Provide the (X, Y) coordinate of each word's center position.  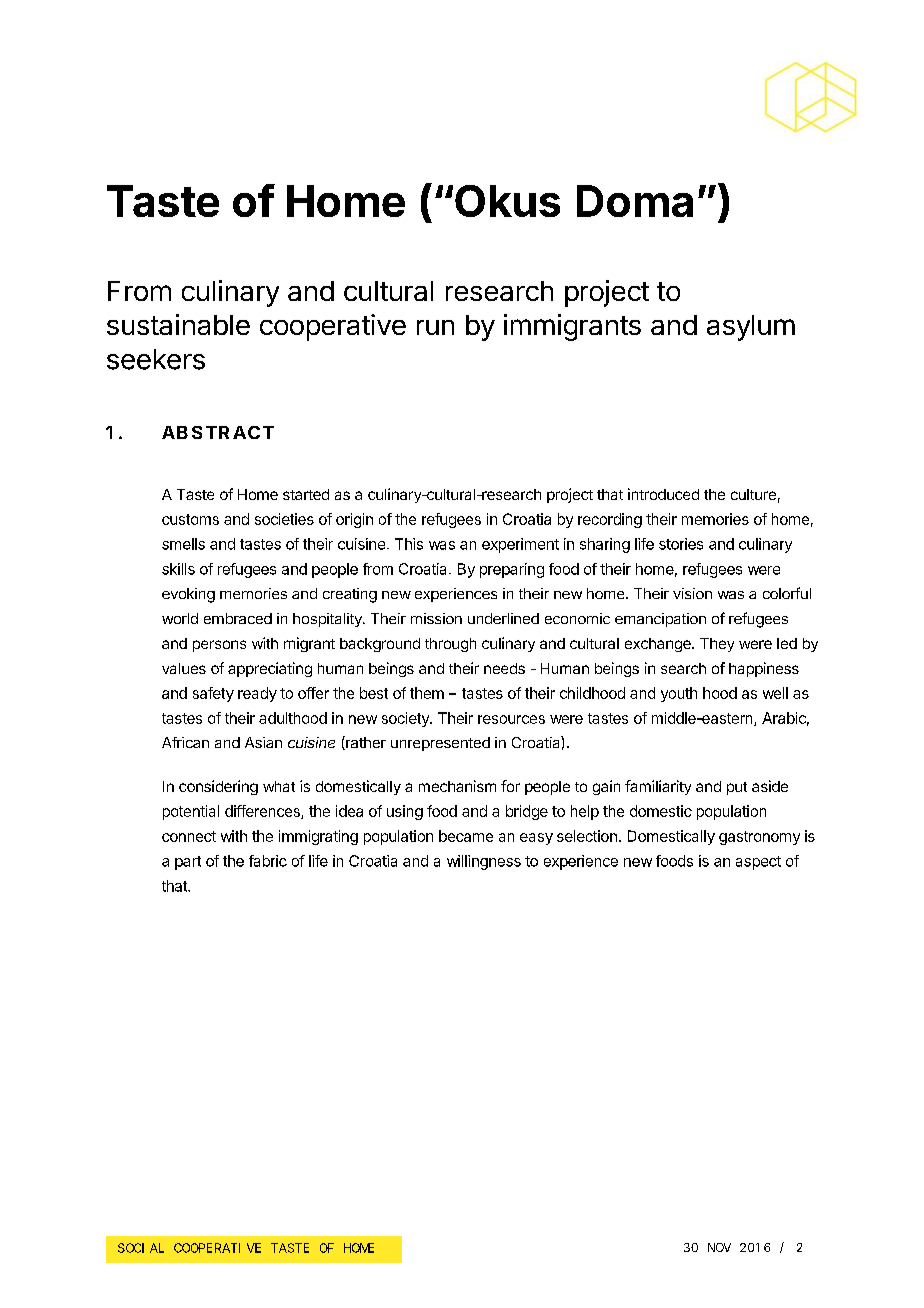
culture (753, 494)
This (409, 544)
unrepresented (440, 744)
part (188, 863)
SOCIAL (141, 1248)
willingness (484, 862)
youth (679, 694)
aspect (758, 863)
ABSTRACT (218, 432)
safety (213, 694)
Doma (635, 201)
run (435, 327)
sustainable (178, 324)
